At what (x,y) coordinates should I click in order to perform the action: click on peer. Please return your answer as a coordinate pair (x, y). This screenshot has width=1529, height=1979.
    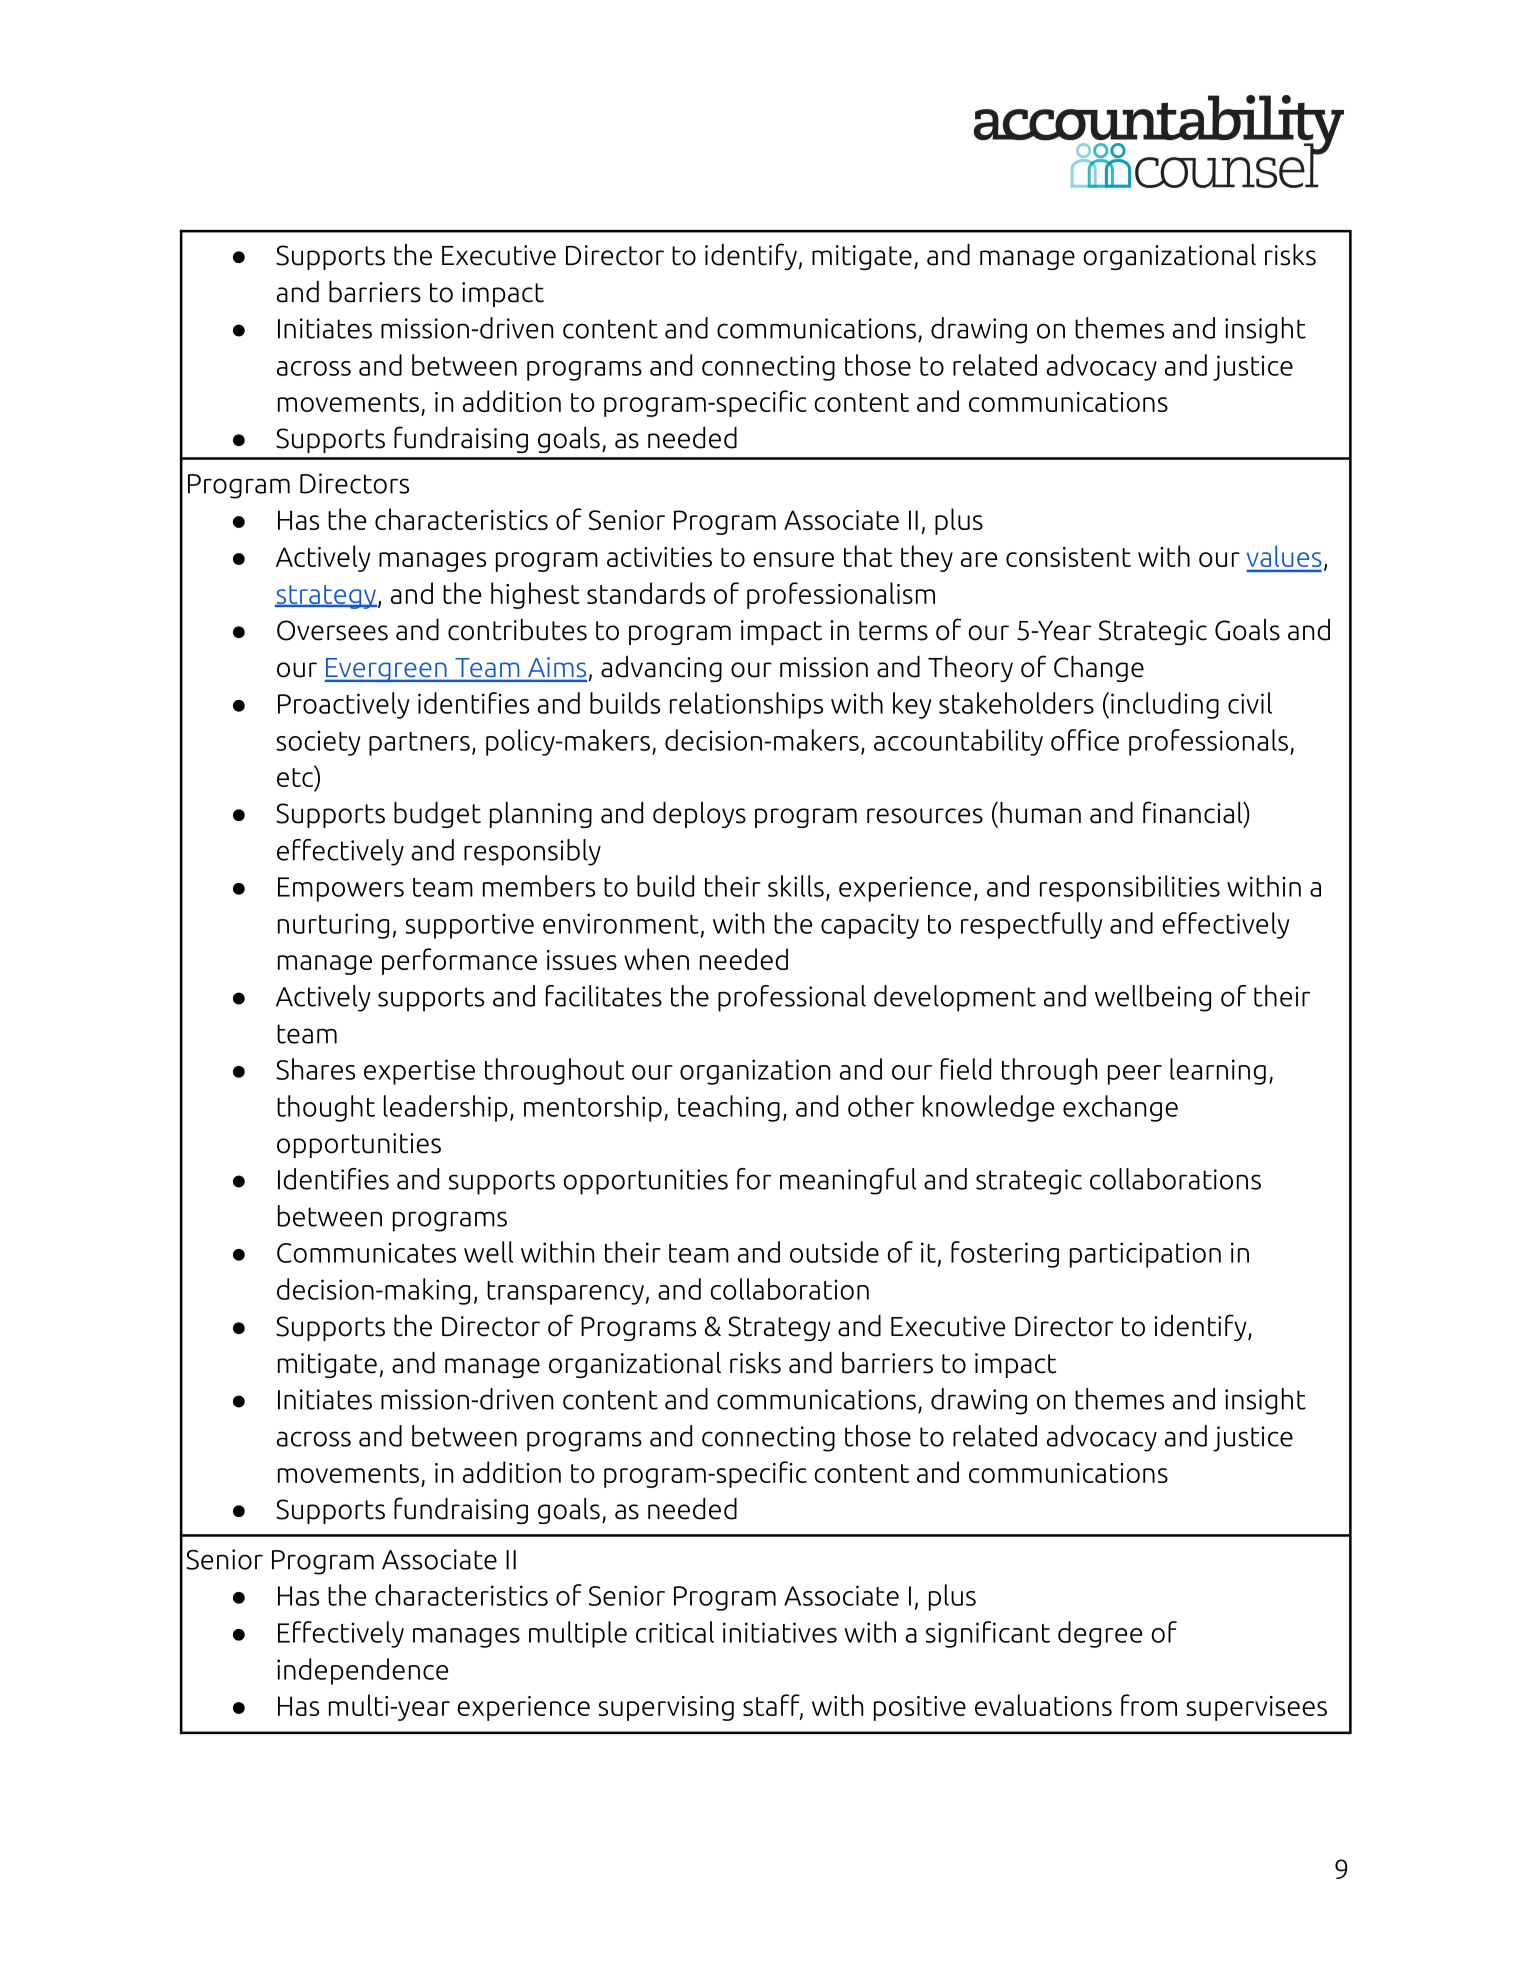
    Looking at the image, I should click on (1135, 1075).
